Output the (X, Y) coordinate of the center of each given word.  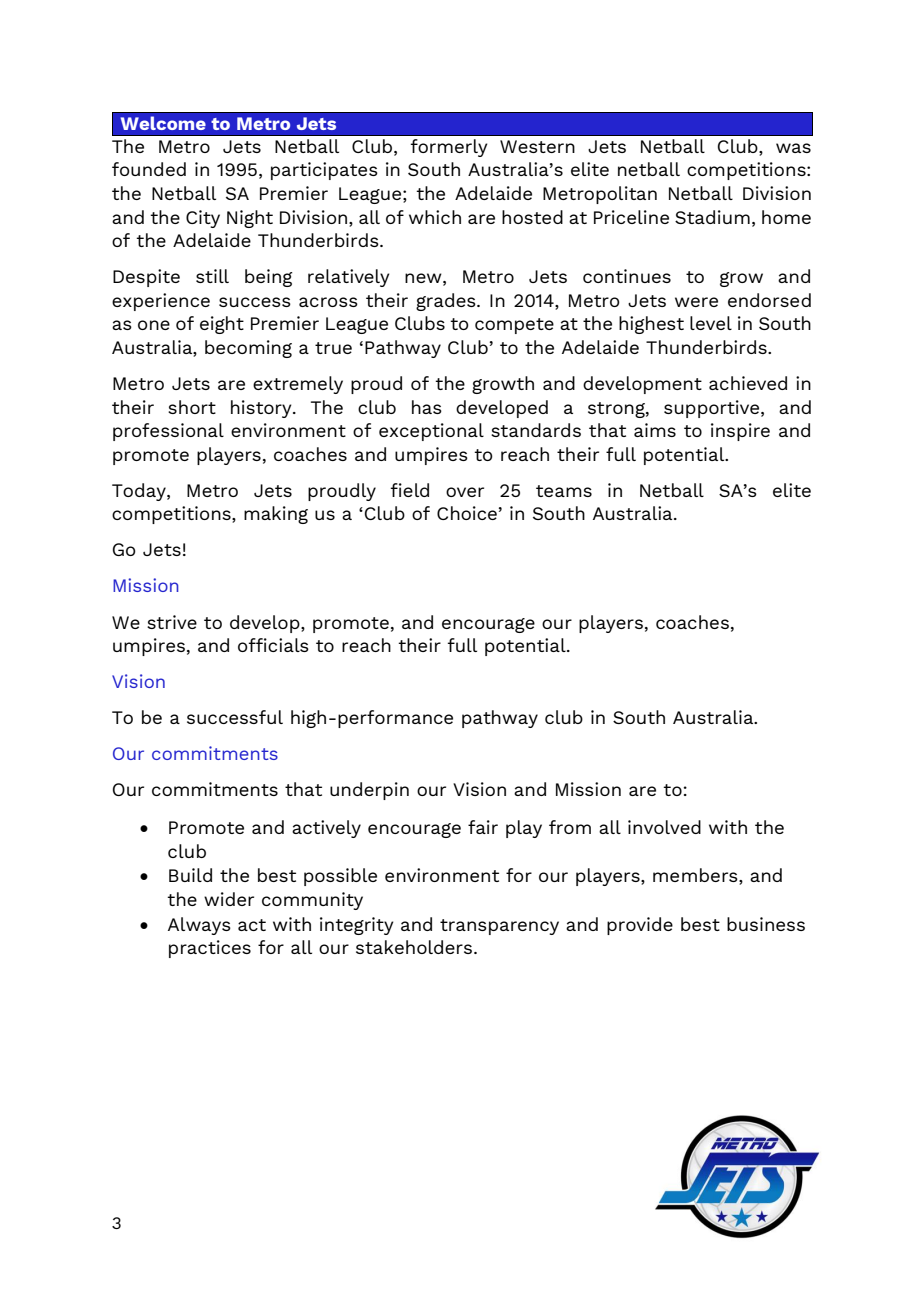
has (427, 407)
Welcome (163, 123)
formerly (449, 148)
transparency (499, 927)
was (793, 148)
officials (273, 645)
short (192, 407)
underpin (369, 791)
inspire (740, 432)
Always (199, 926)
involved (664, 827)
